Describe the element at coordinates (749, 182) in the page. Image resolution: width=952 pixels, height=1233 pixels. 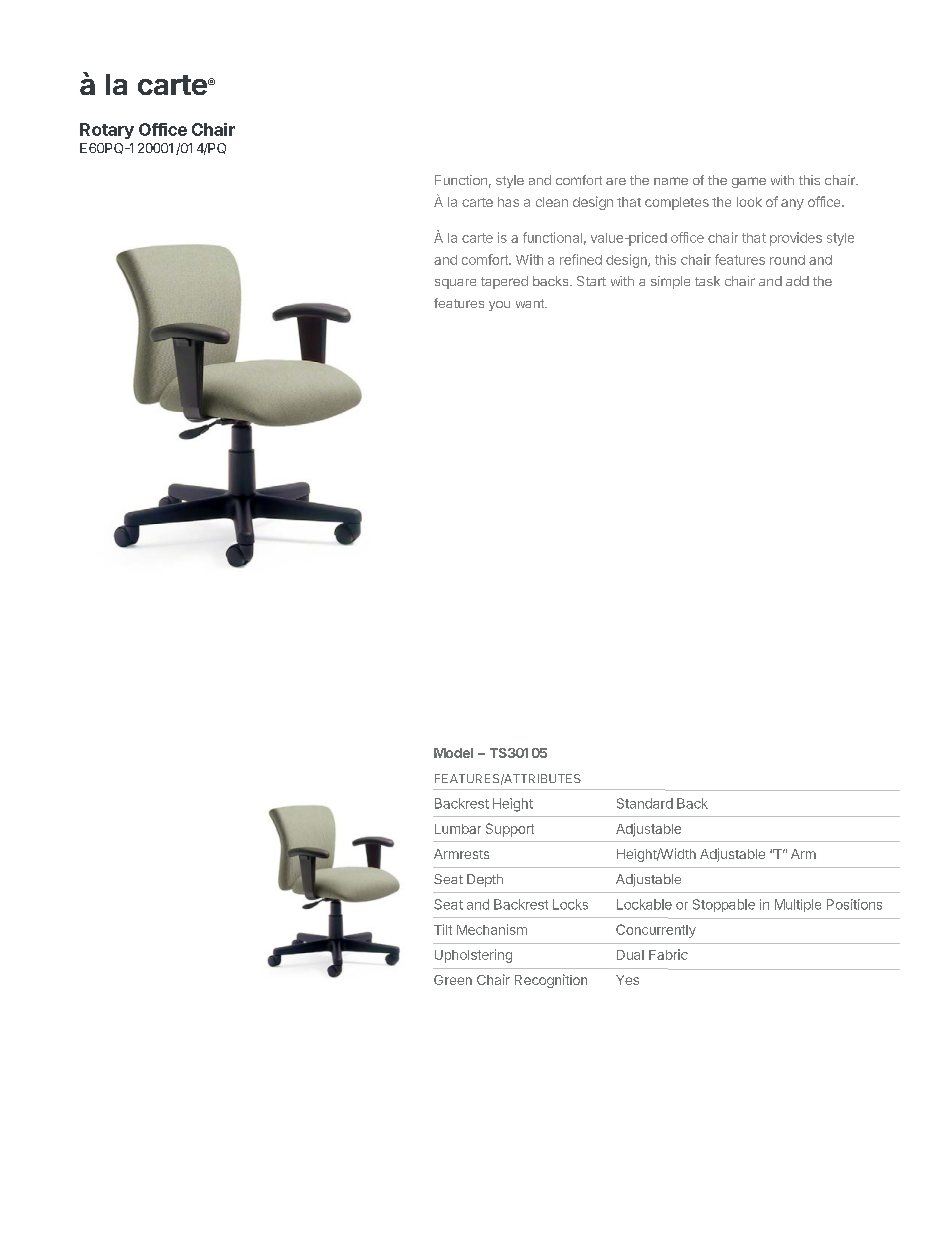
I see `game` at that location.
